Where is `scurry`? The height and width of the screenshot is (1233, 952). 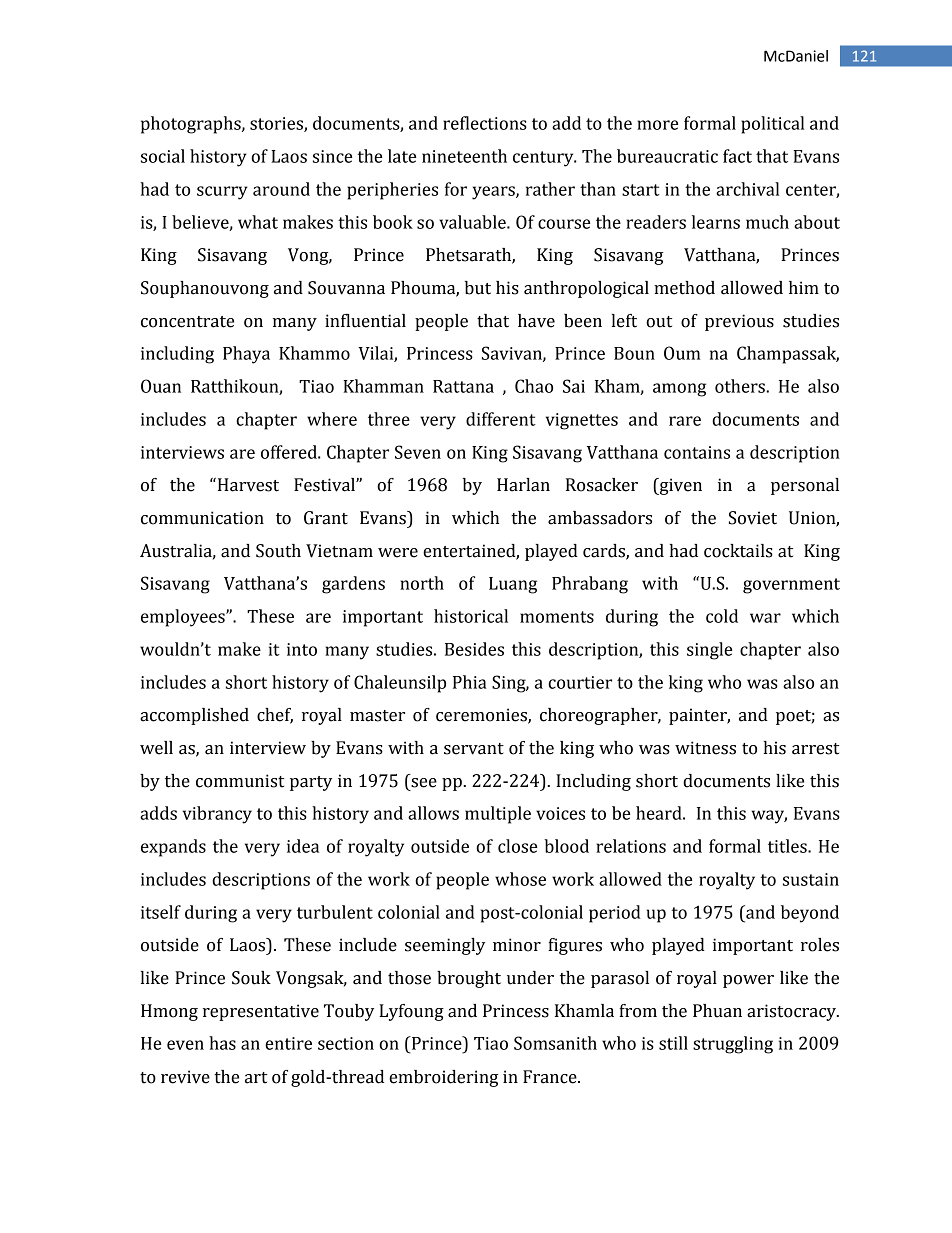
scurry is located at coordinates (222, 193).
